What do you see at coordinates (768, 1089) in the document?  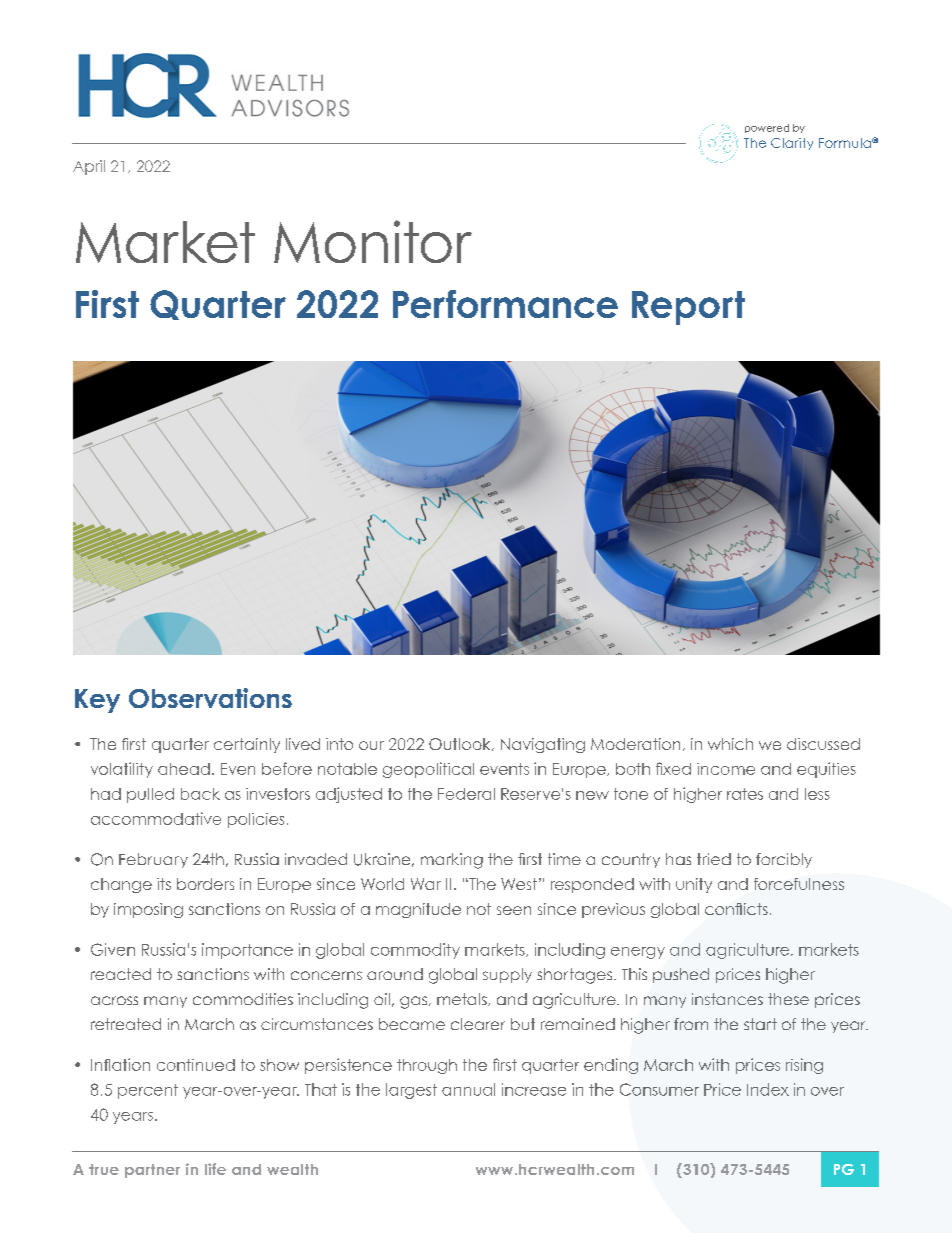 I see `Index` at bounding box center [768, 1089].
